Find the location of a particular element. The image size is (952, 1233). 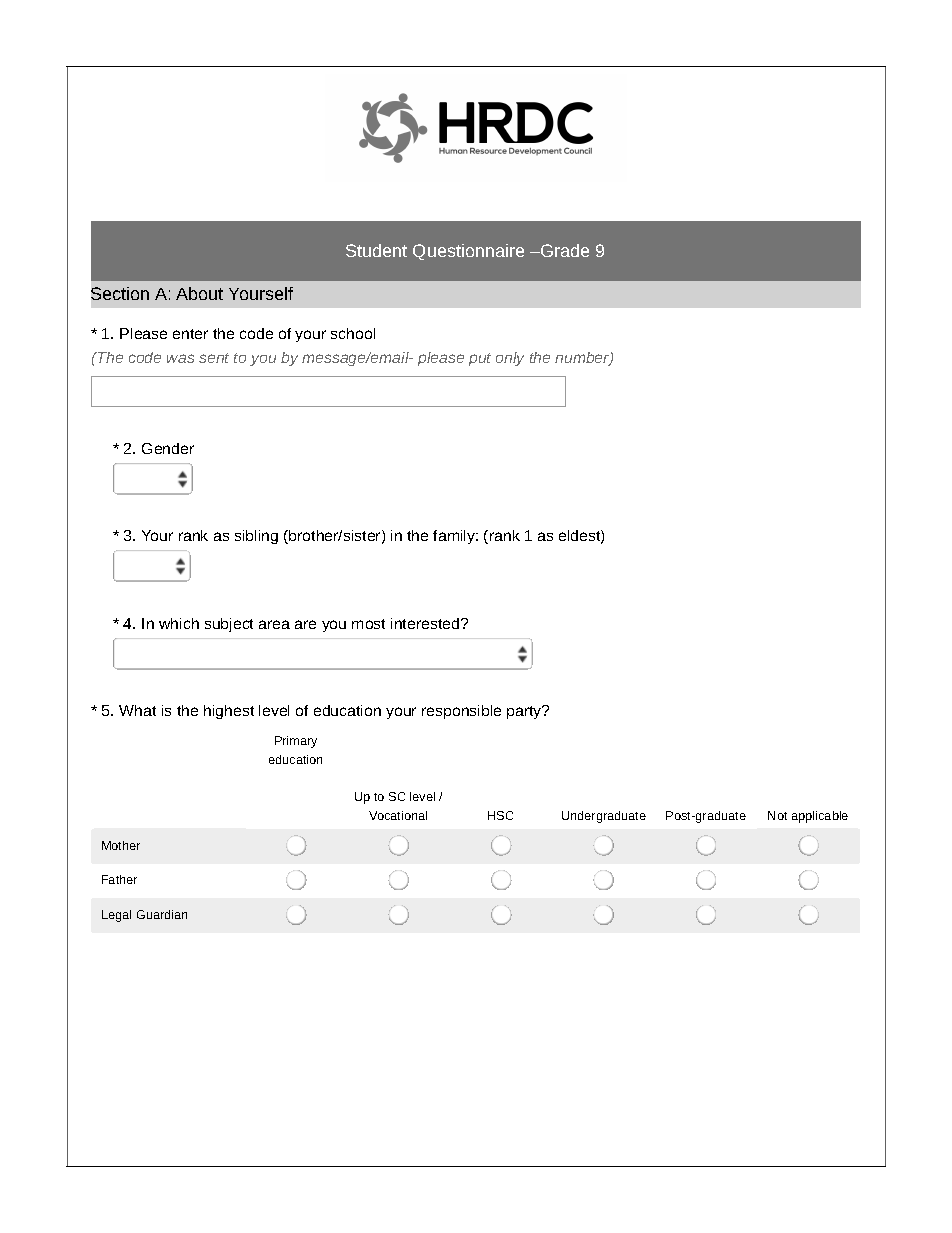

HSC is located at coordinates (500, 815).
